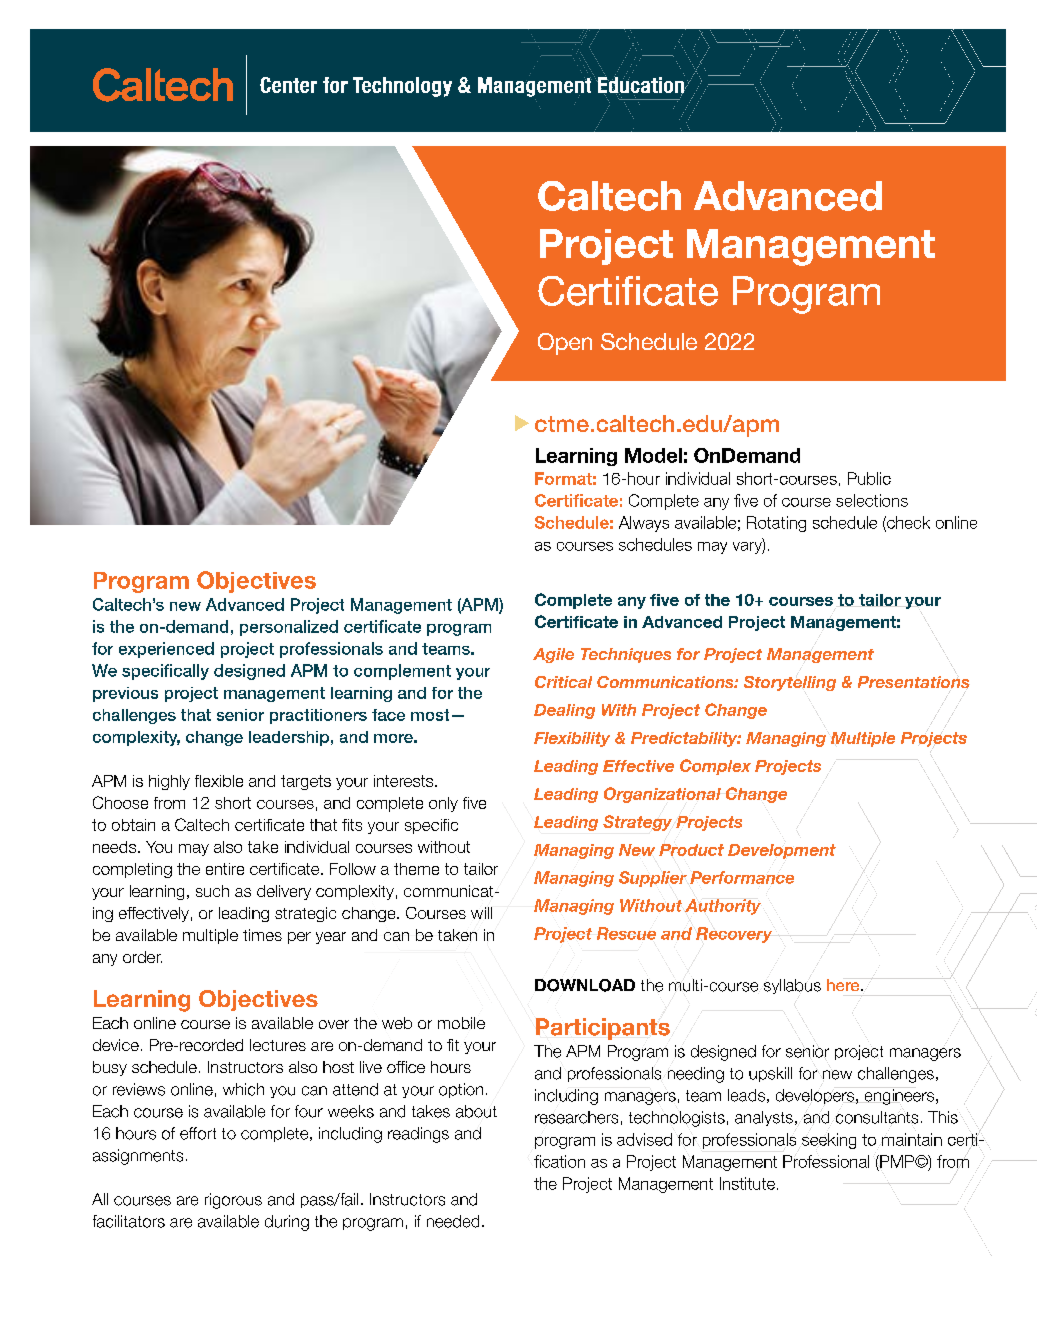 The width and height of the screenshot is (1037, 1342). Describe the element at coordinates (443, 804) in the screenshot. I see `only` at that location.
